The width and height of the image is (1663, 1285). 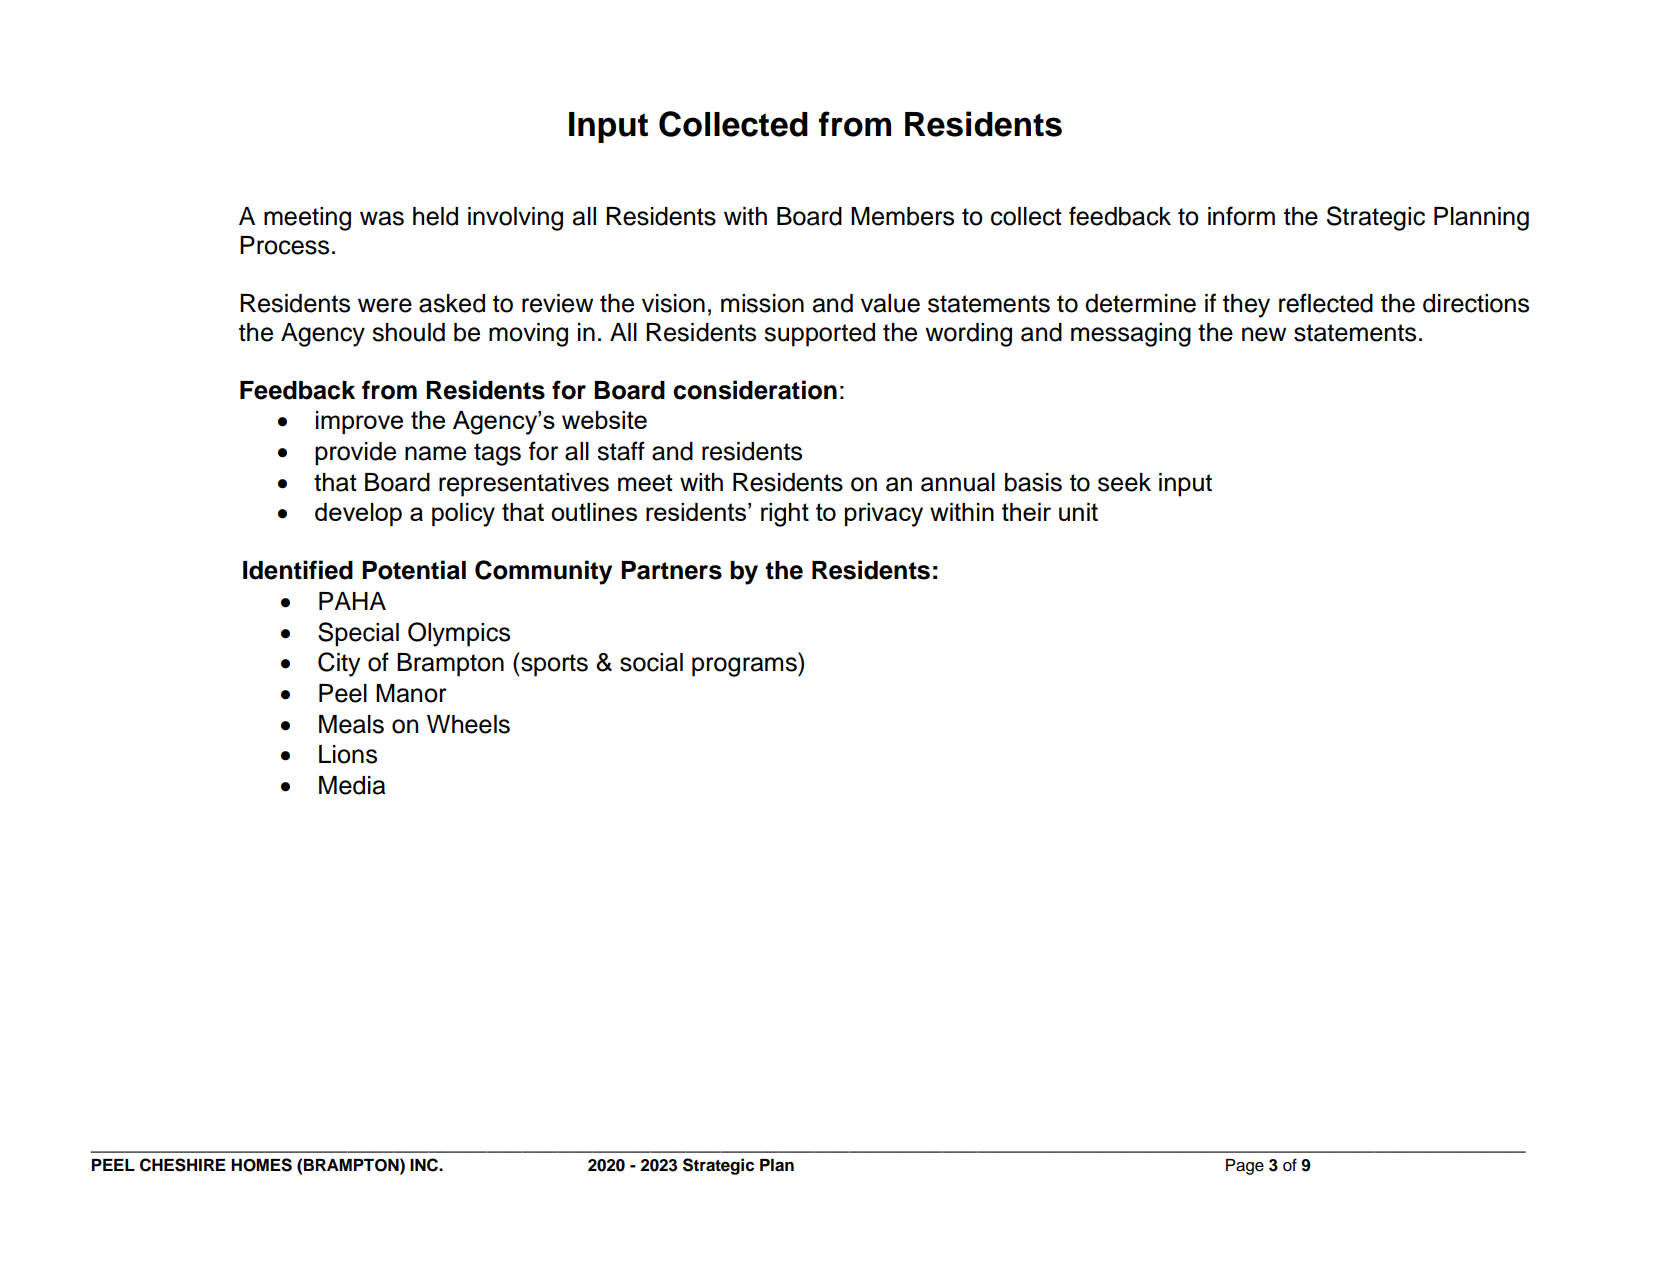 I want to click on Page, so click(x=1245, y=1167).
